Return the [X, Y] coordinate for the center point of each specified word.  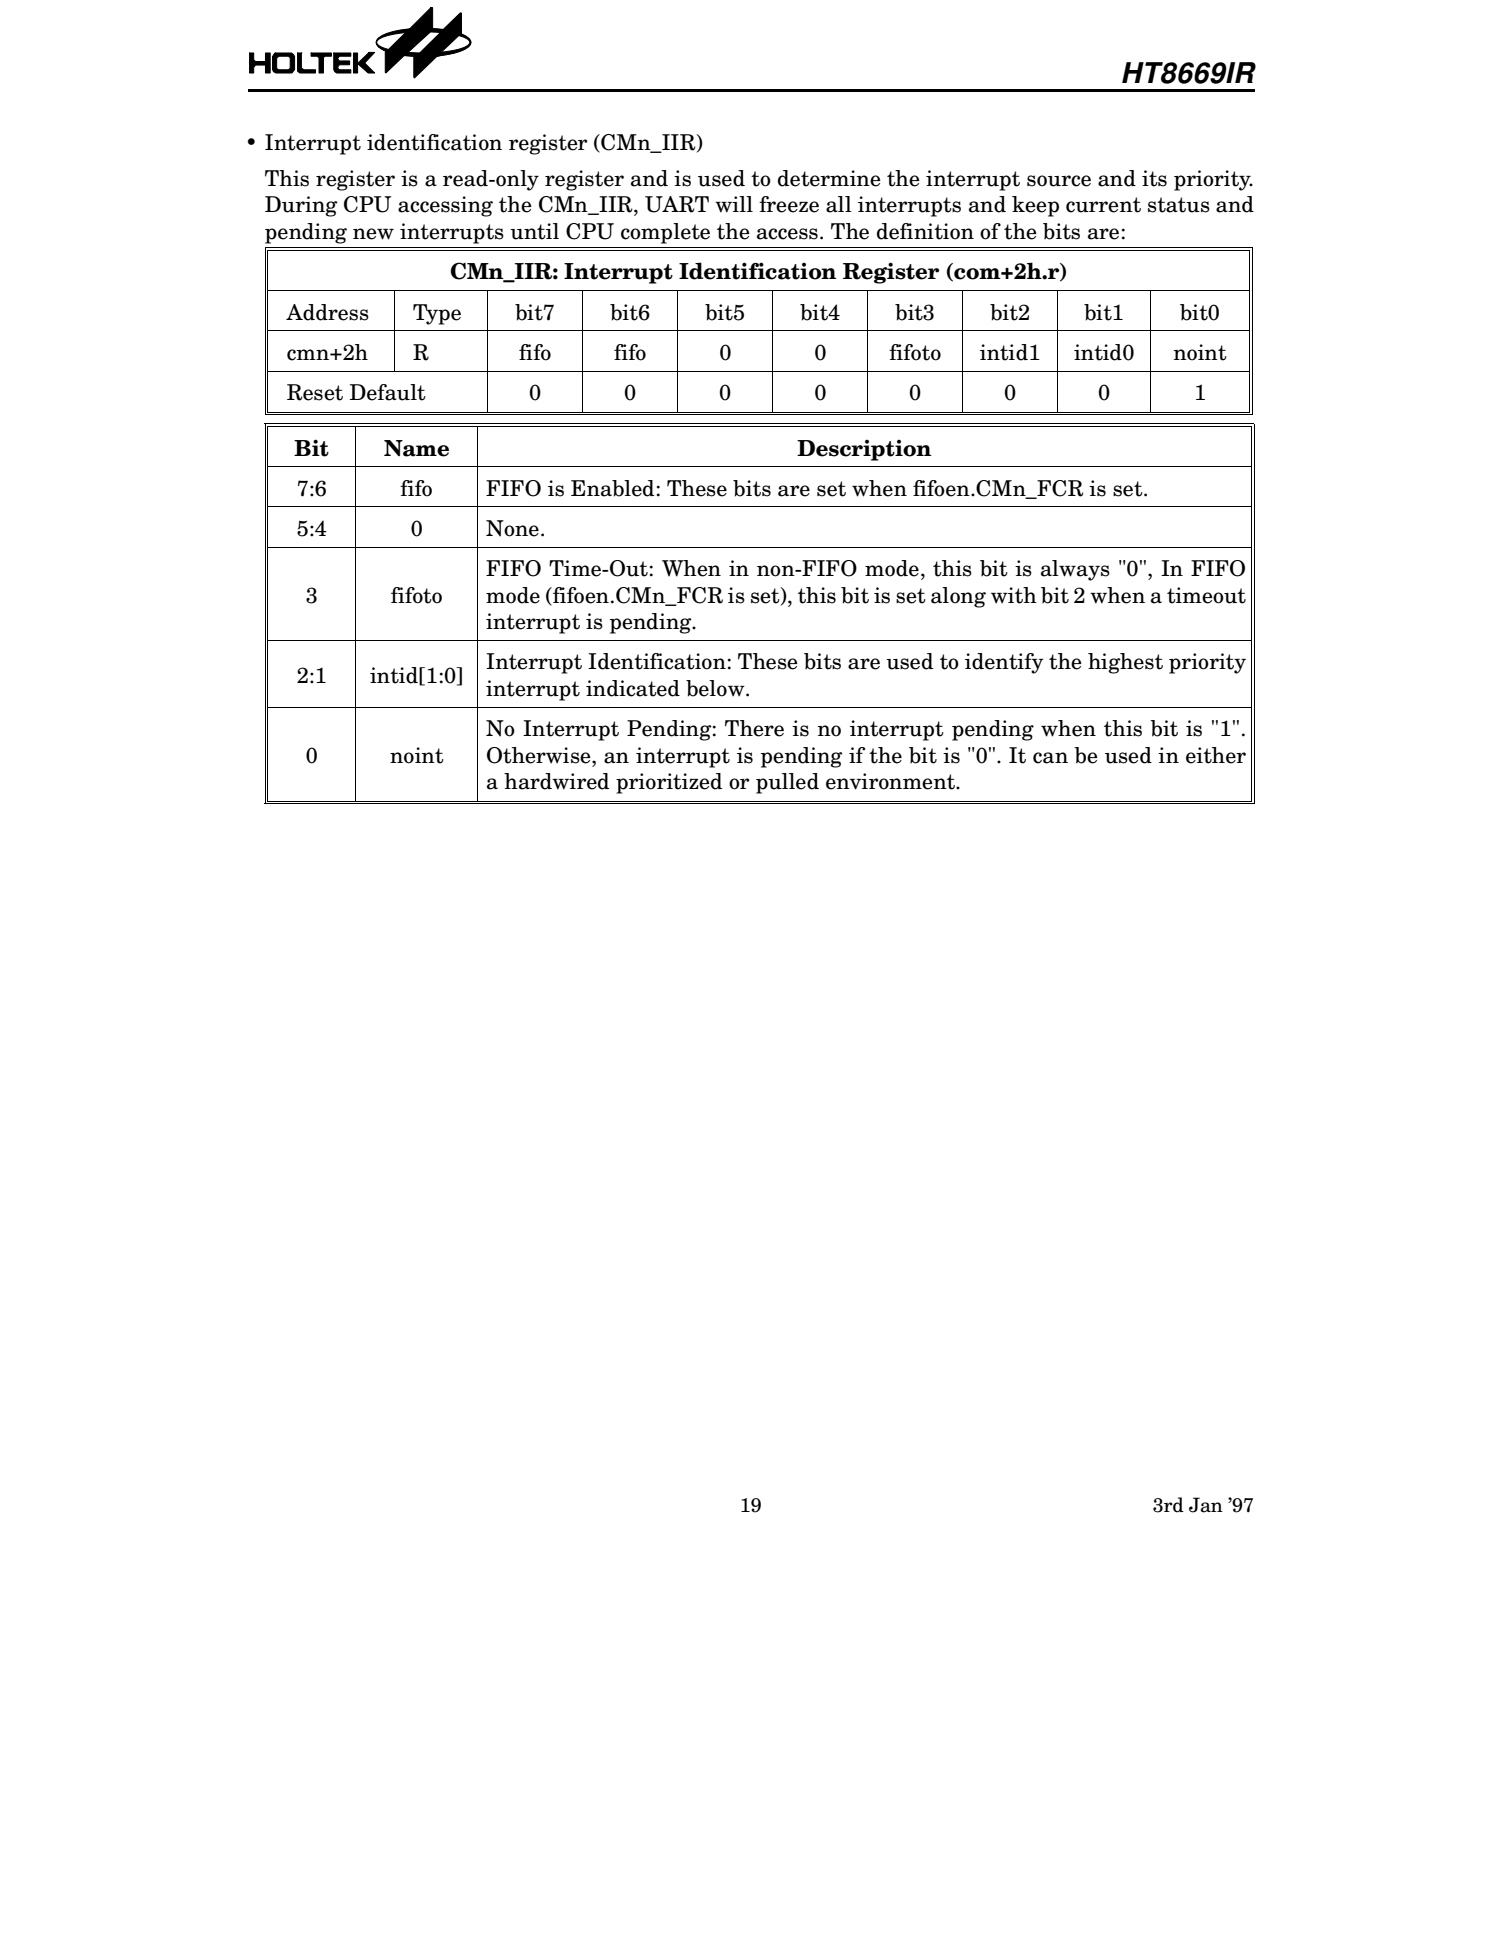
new [373, 234]
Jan [1206, 1505]
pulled [787, 783]
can [1050, 758]
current [1103, 205]
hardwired [556, 781]
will [734, 204]
